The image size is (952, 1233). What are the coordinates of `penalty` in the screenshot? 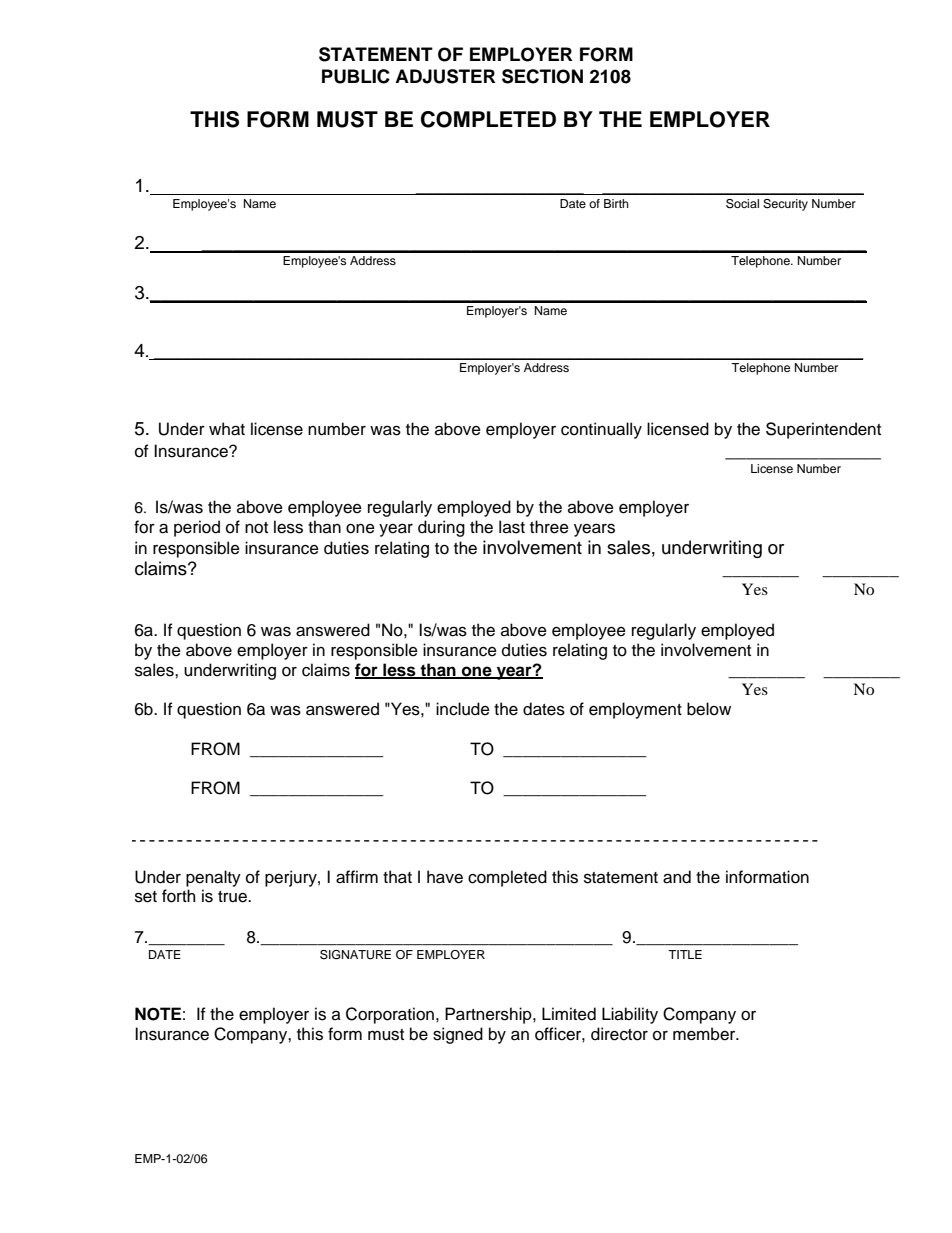 It's located at (213, 878).
